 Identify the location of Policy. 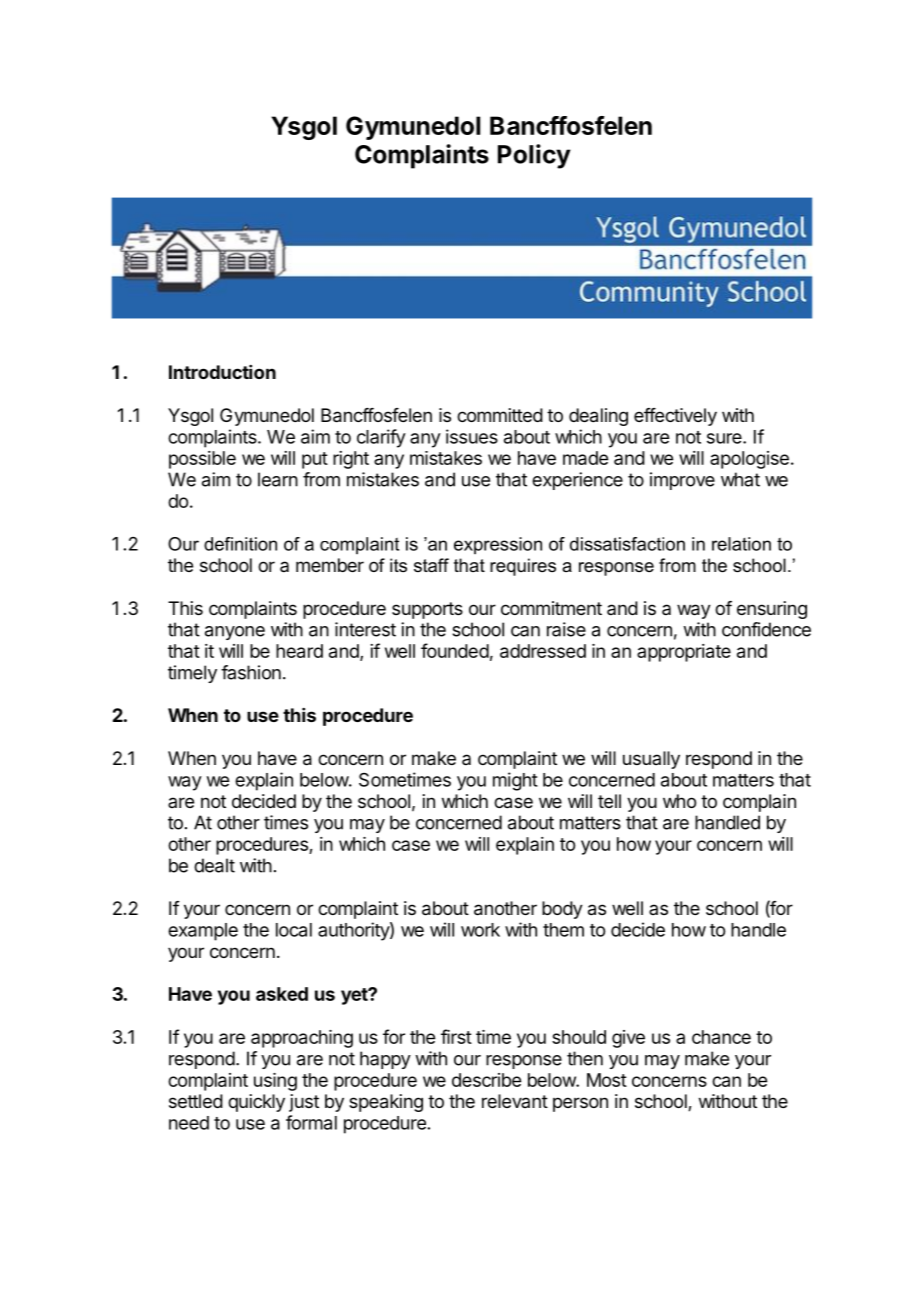
(534, 156).
